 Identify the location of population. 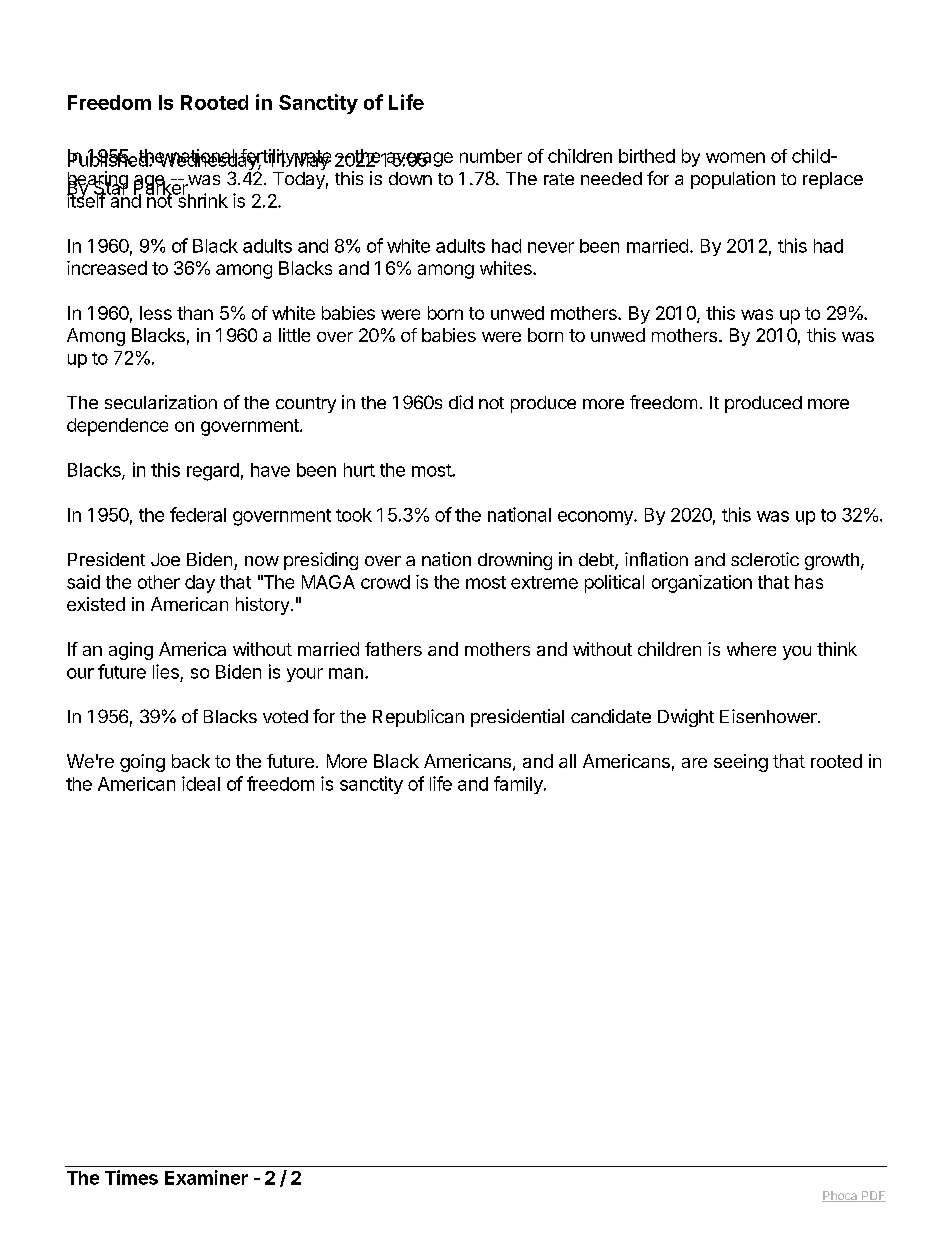
(733, 180).
